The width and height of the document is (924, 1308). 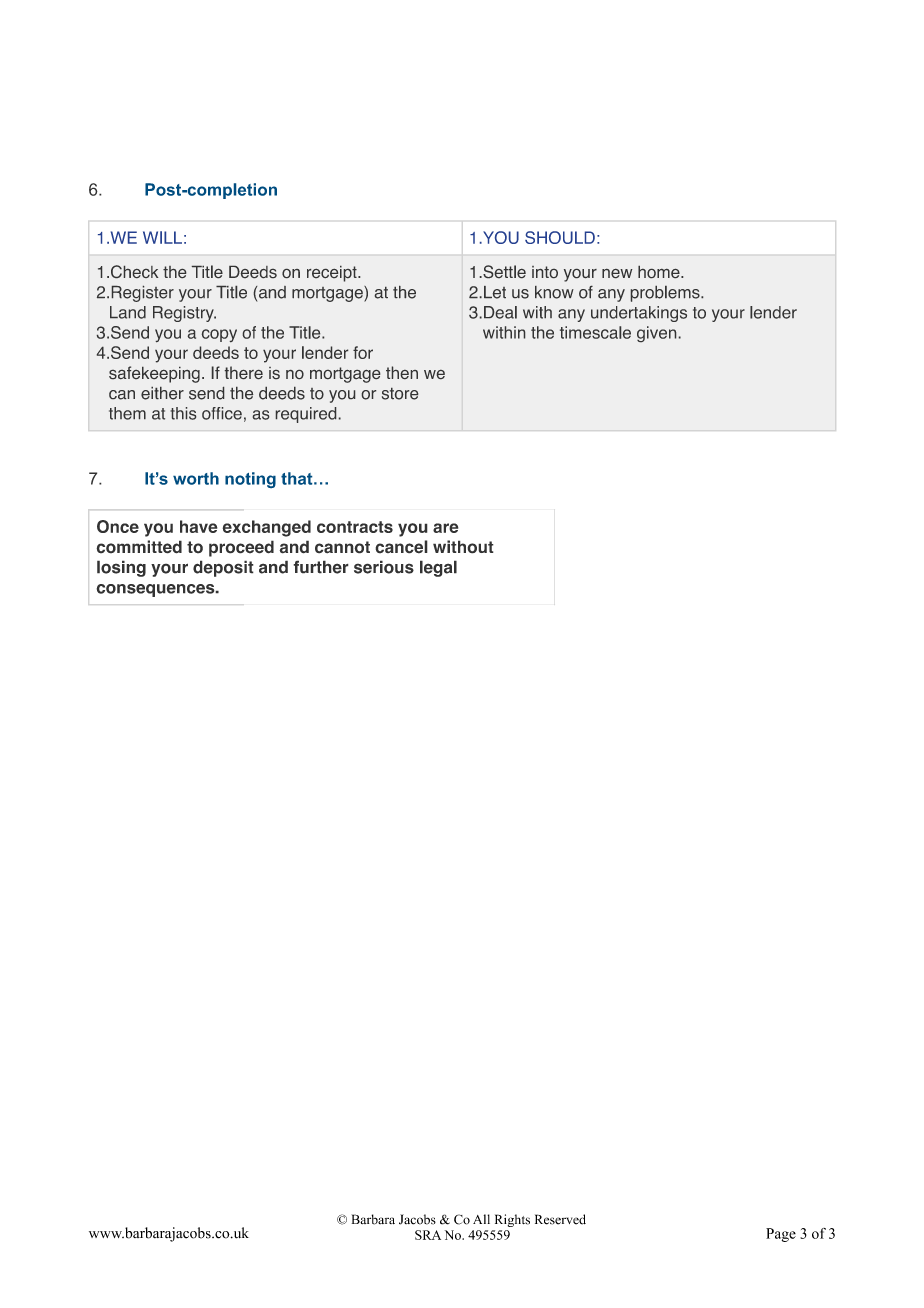 What do you see at coordinates (428, 1235) in the document?
I see `SRA` at bounding box center [428, 1235].
